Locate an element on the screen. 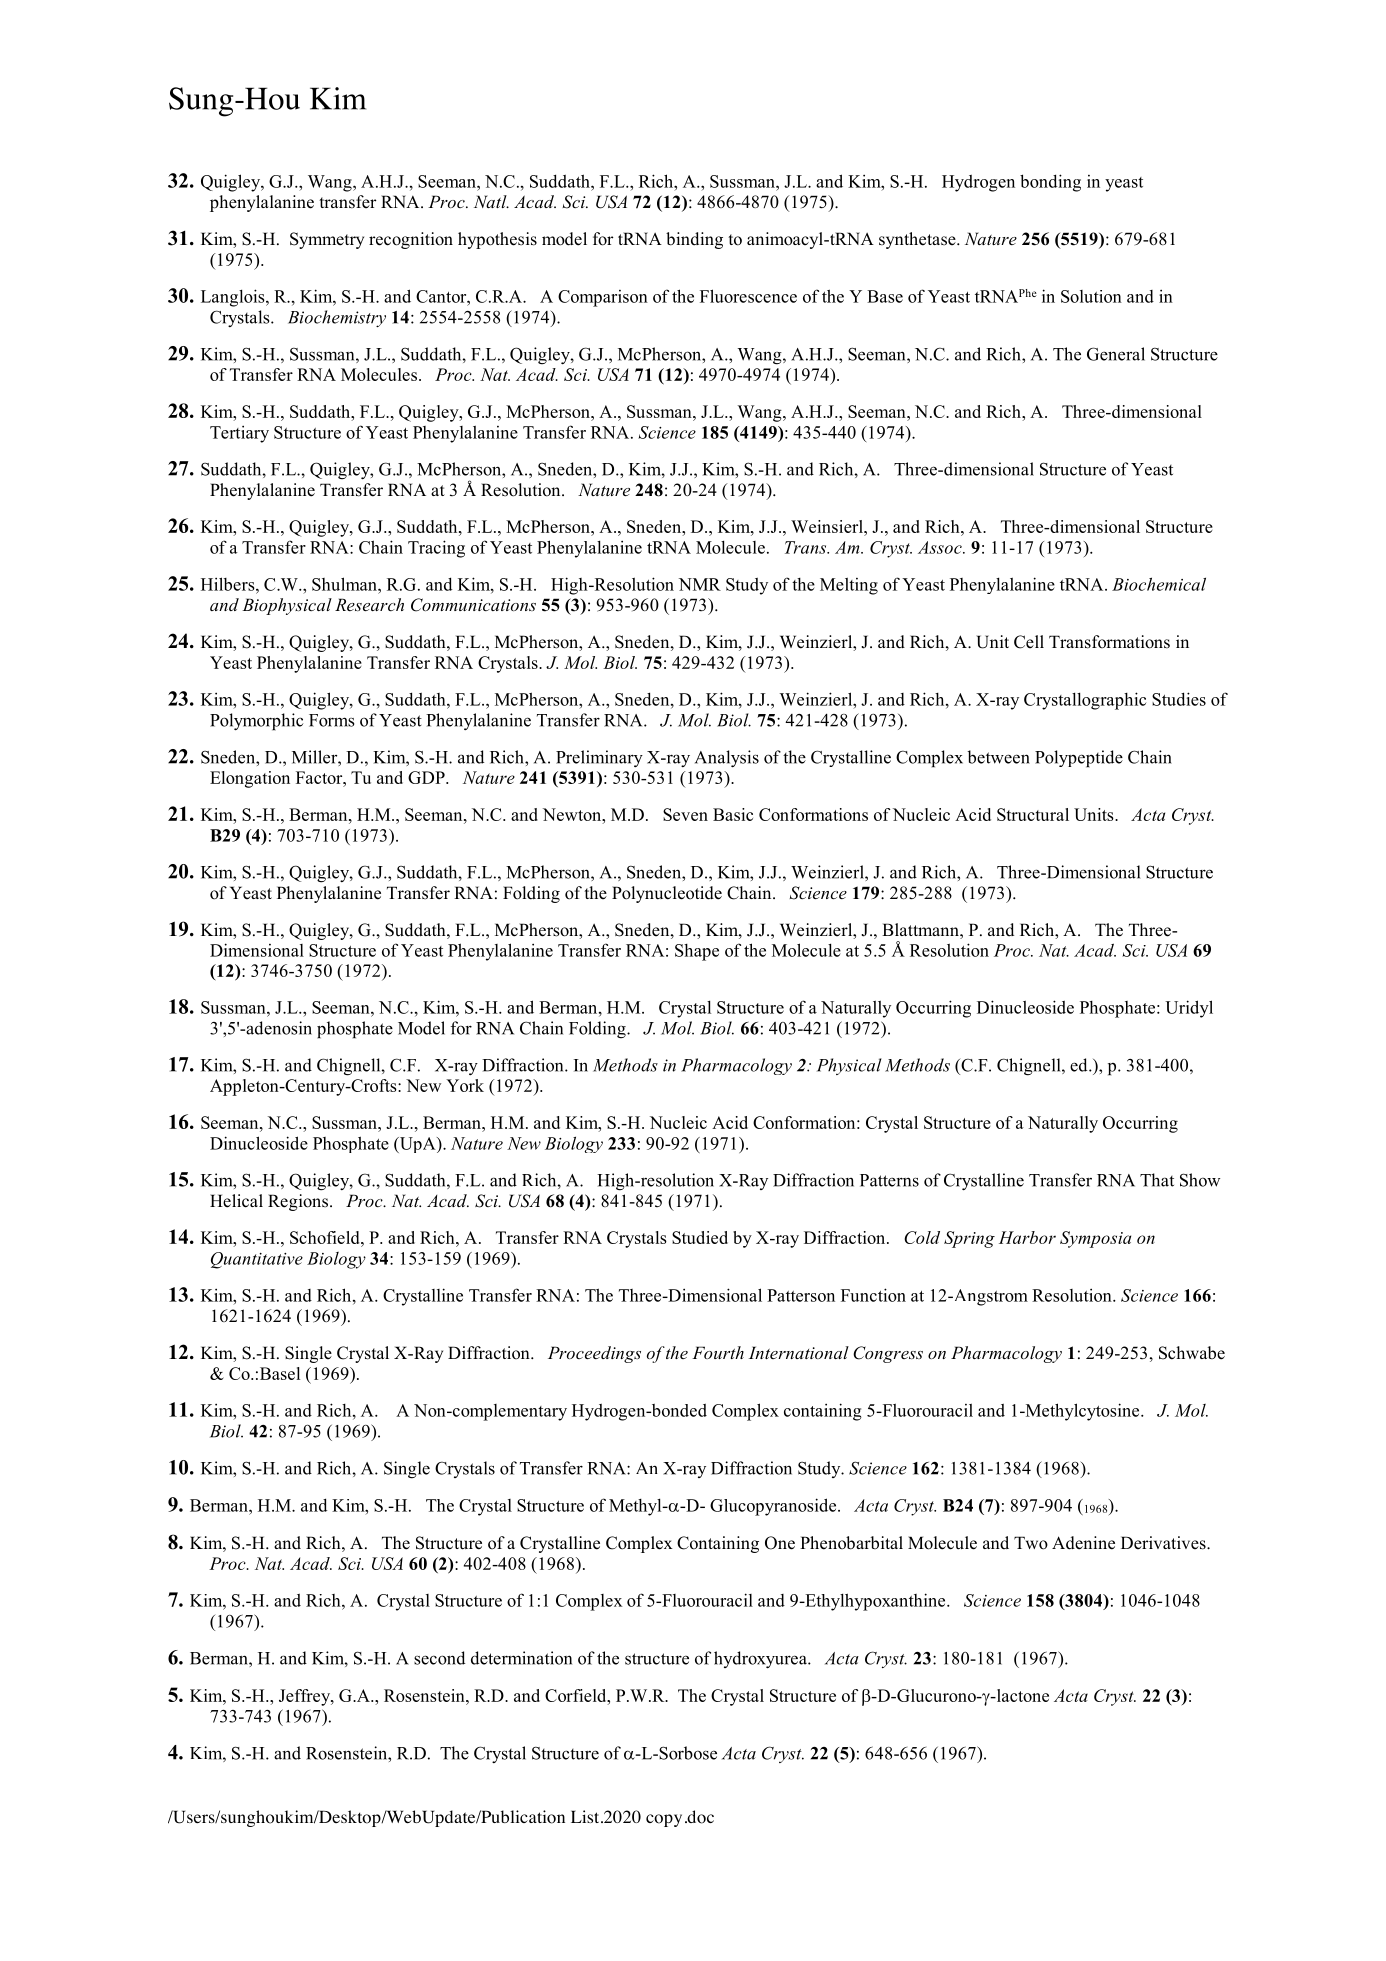  Symposia is located at coordinates (1095, 1239).
